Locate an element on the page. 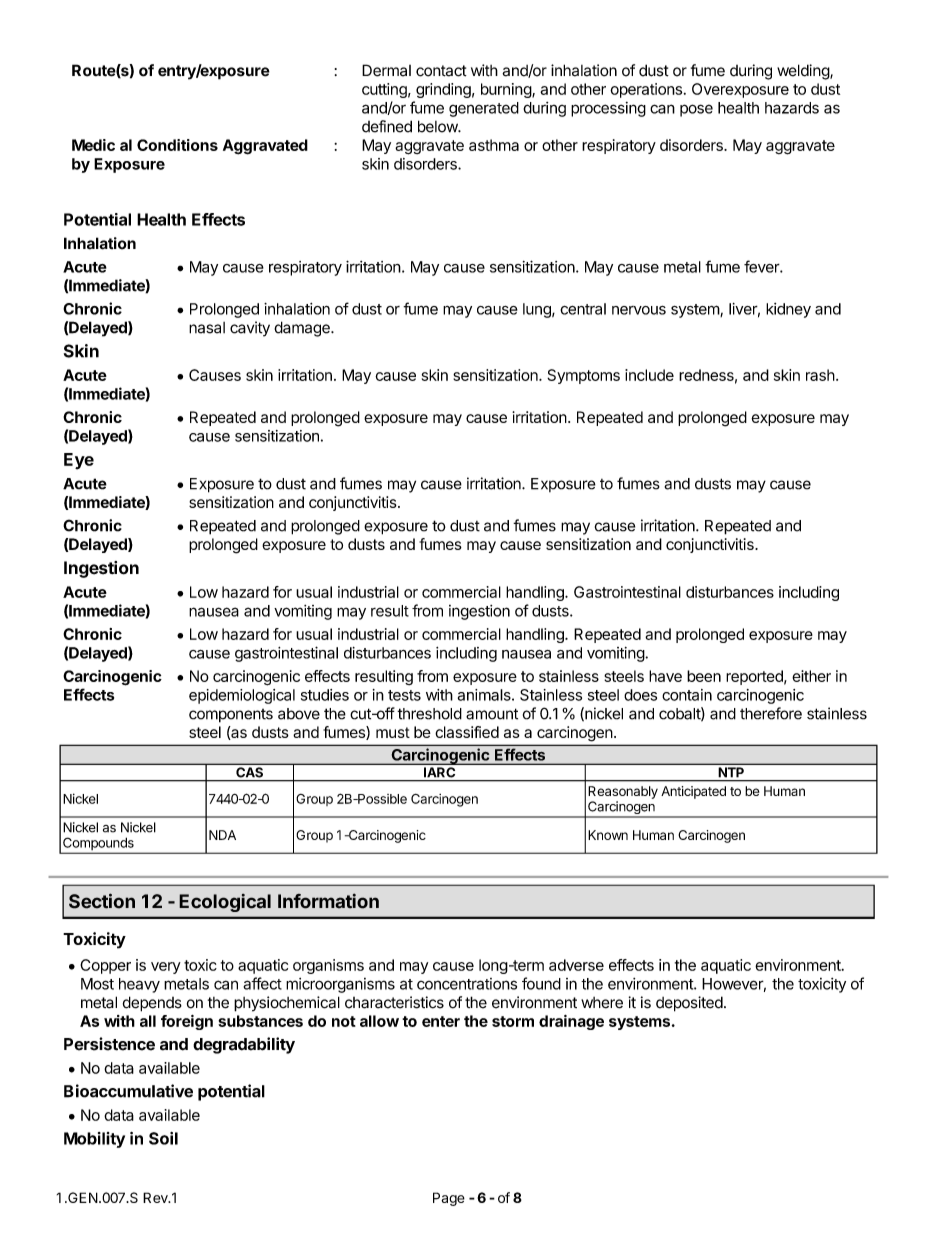  Conditions is located at coordinates (177, 145).
